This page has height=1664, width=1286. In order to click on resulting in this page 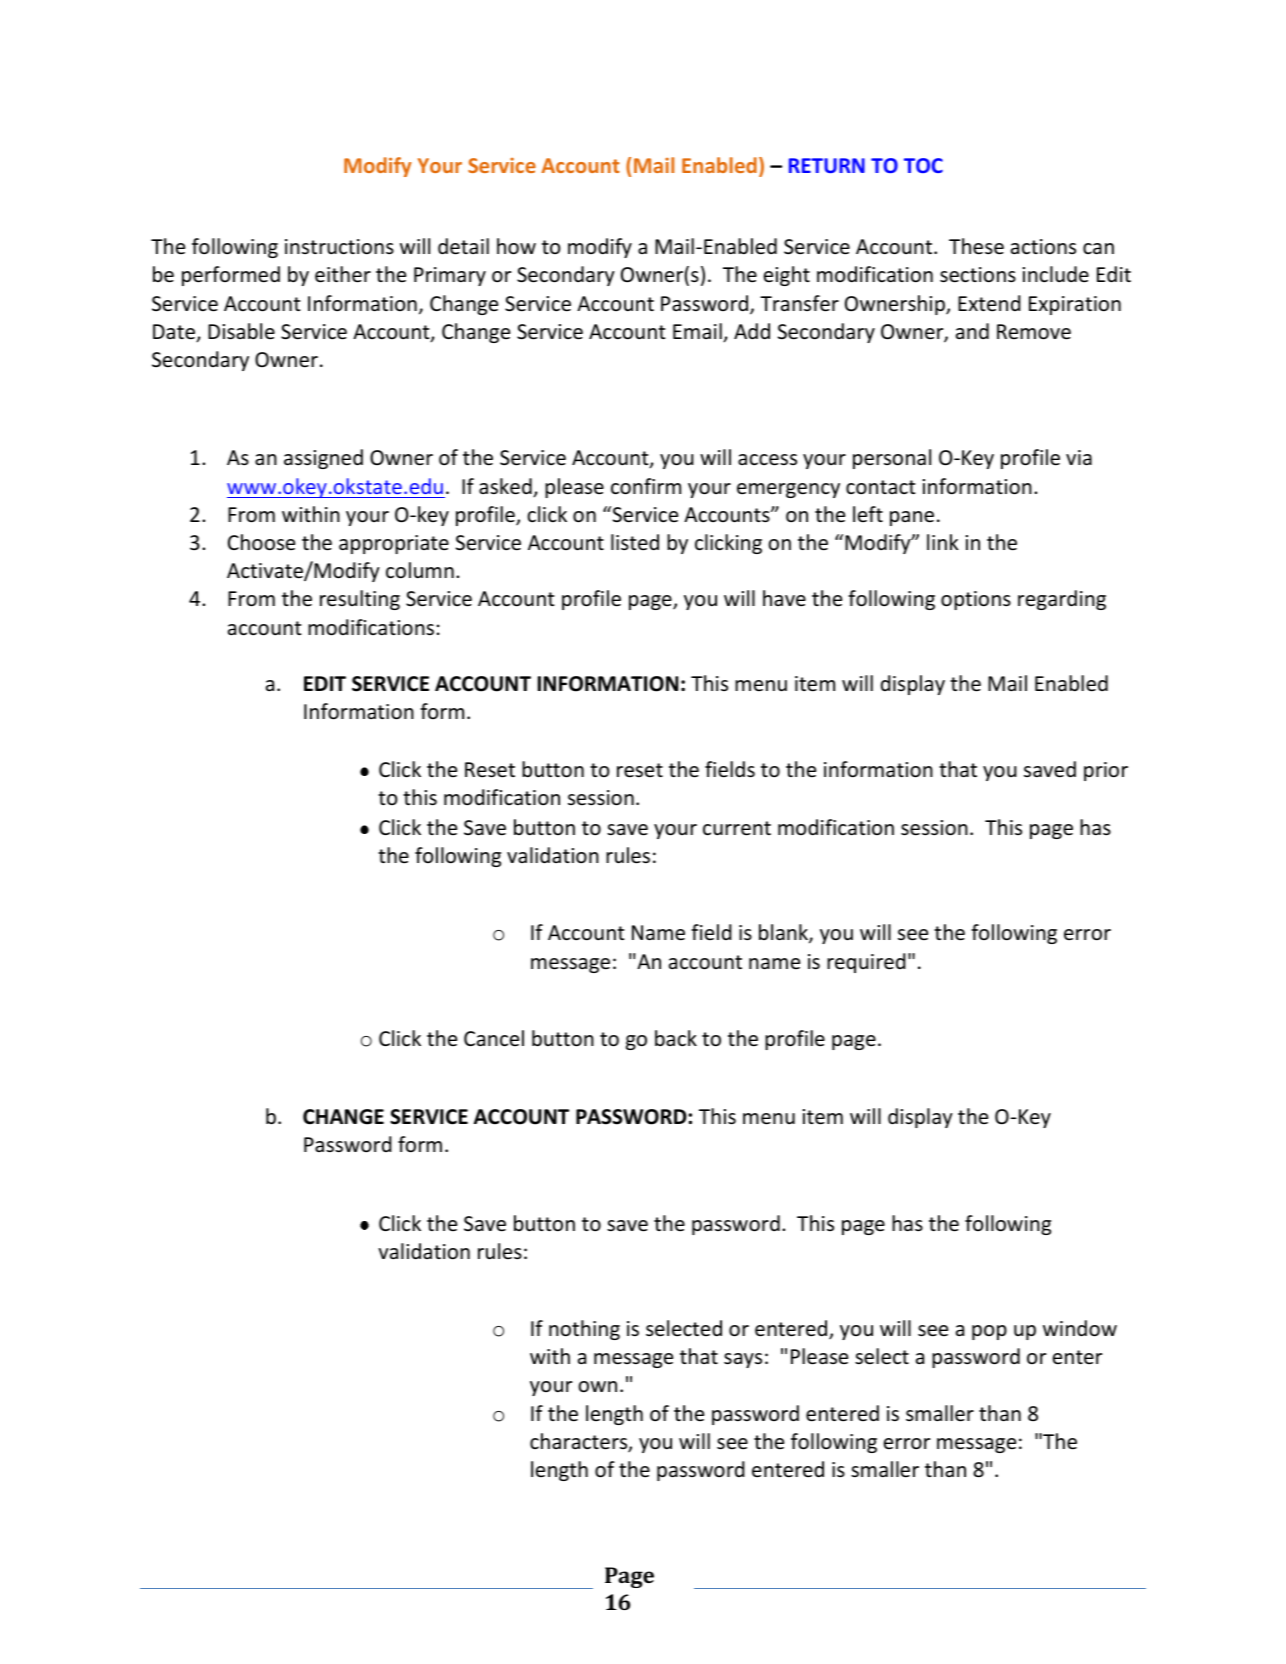, I will do `click(360, 600)`.
